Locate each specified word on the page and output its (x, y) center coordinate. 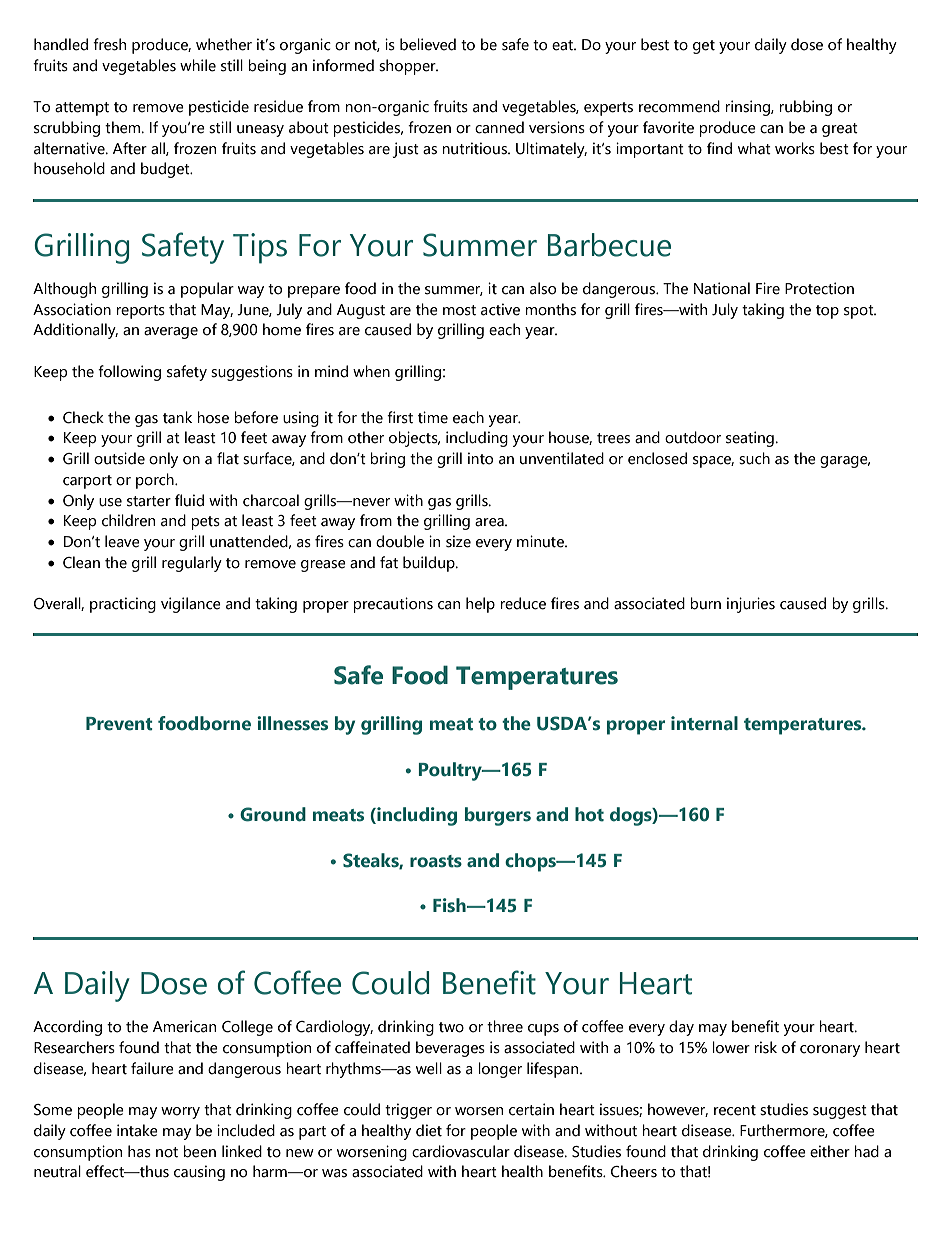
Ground (273, 814)
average (171, 333)
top (827, 312)
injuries (751, 605)
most (459, 310)
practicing (123, 605)
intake (137, 1130)
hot (589, 814)
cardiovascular (461, 1151)
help (480, 605)
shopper (408, 67)
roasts (436, 861)
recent (735, 1110)
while (198, 65)
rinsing (748, 108)
